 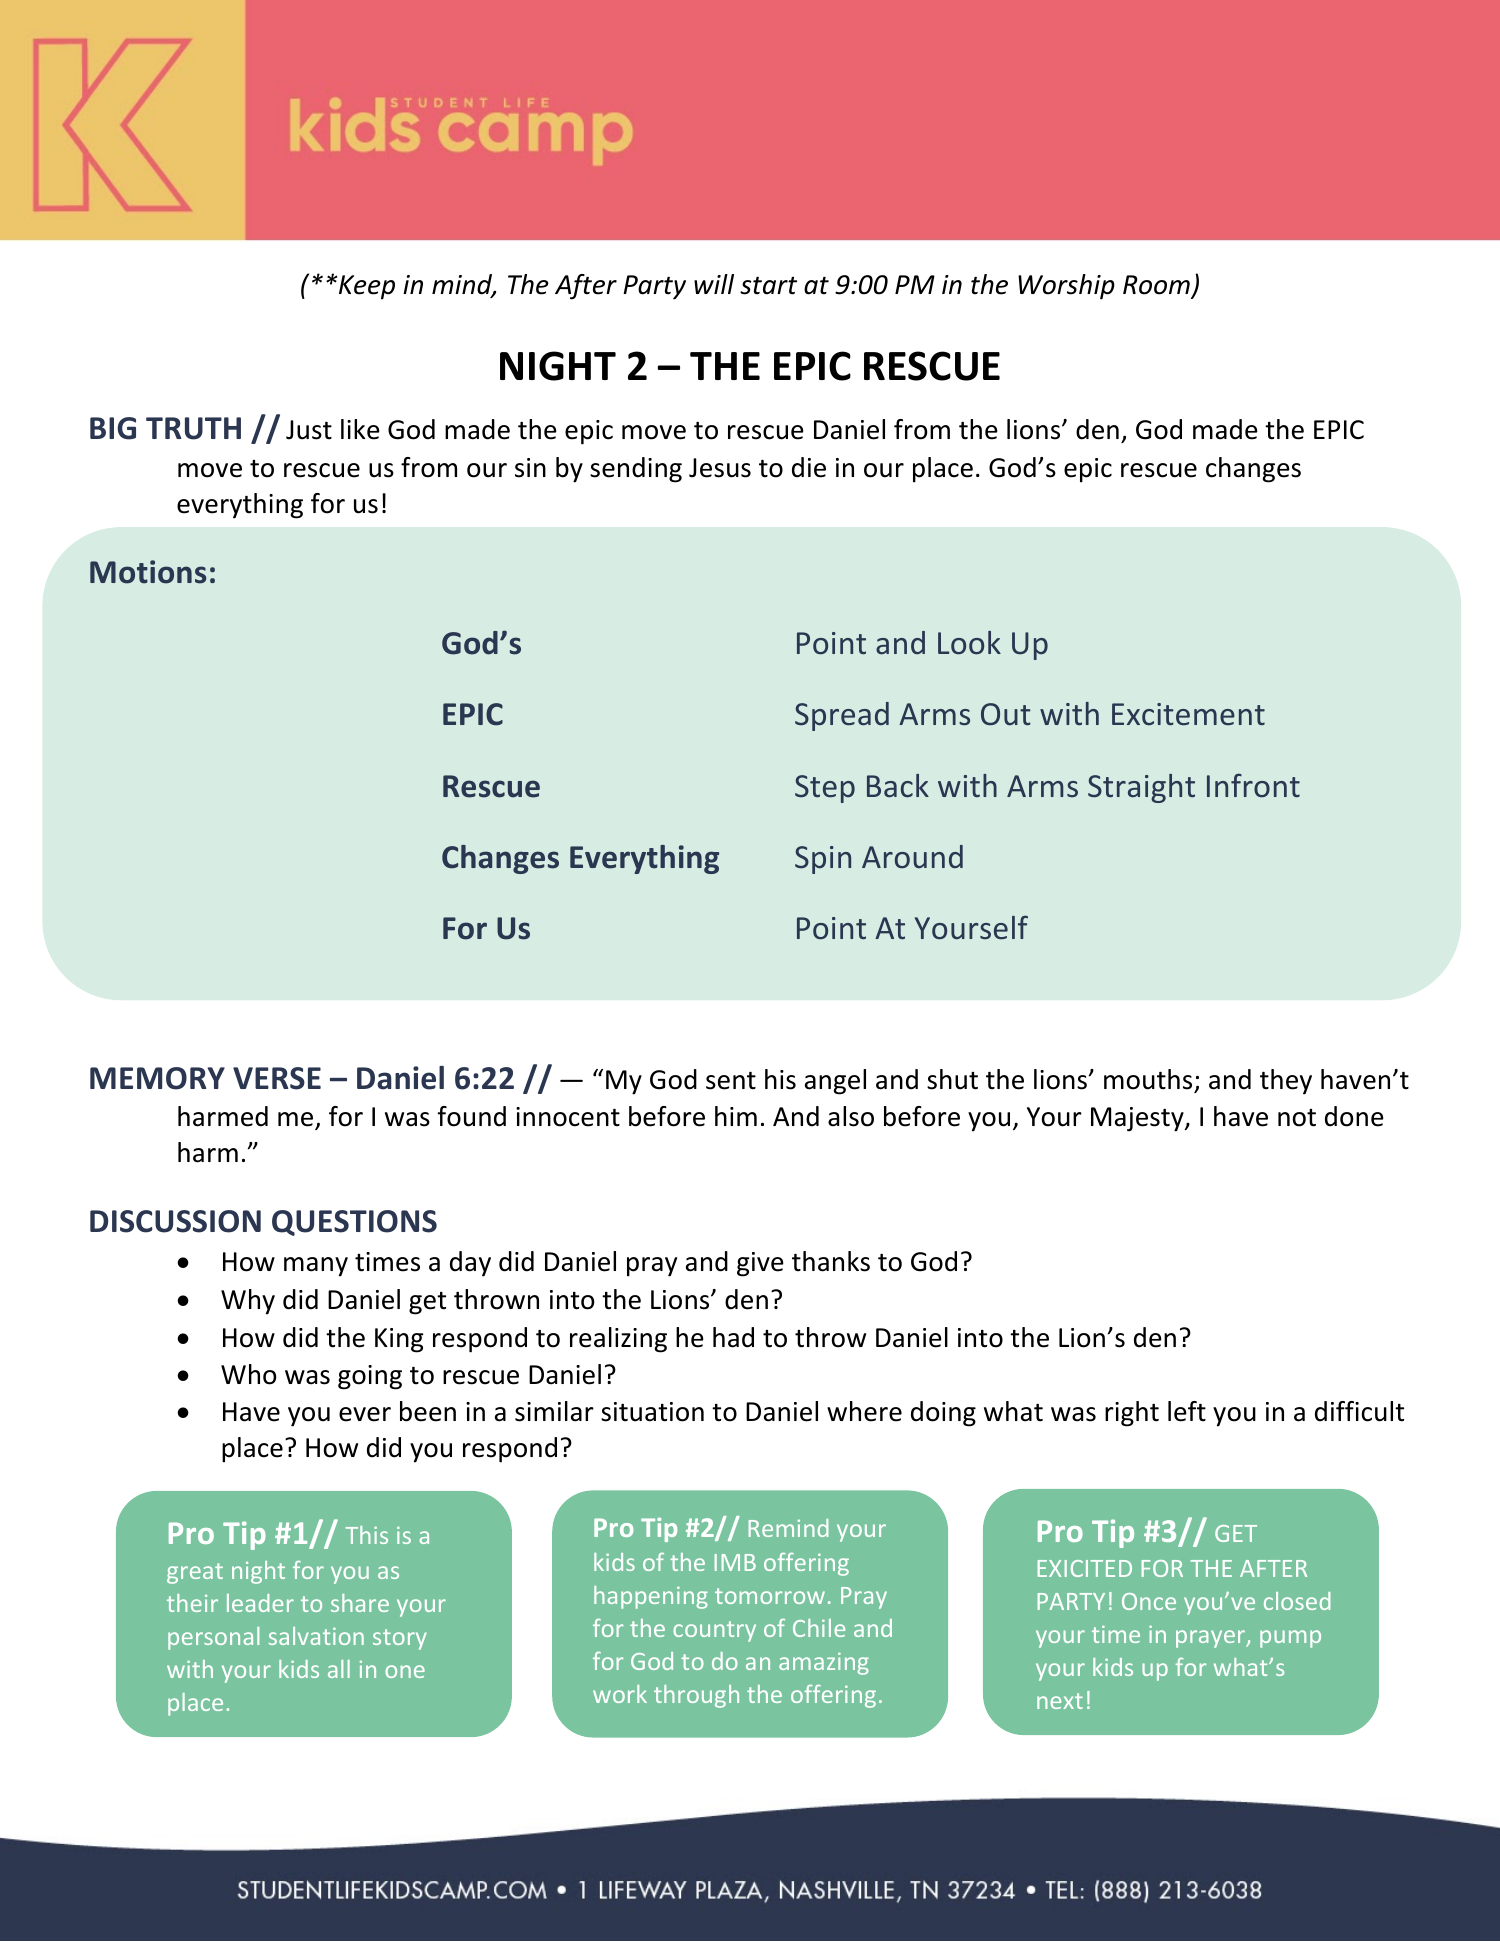 What do you see at coordinates (714, 284) in the page?
I see `will` at bounding box center [714, 284].
